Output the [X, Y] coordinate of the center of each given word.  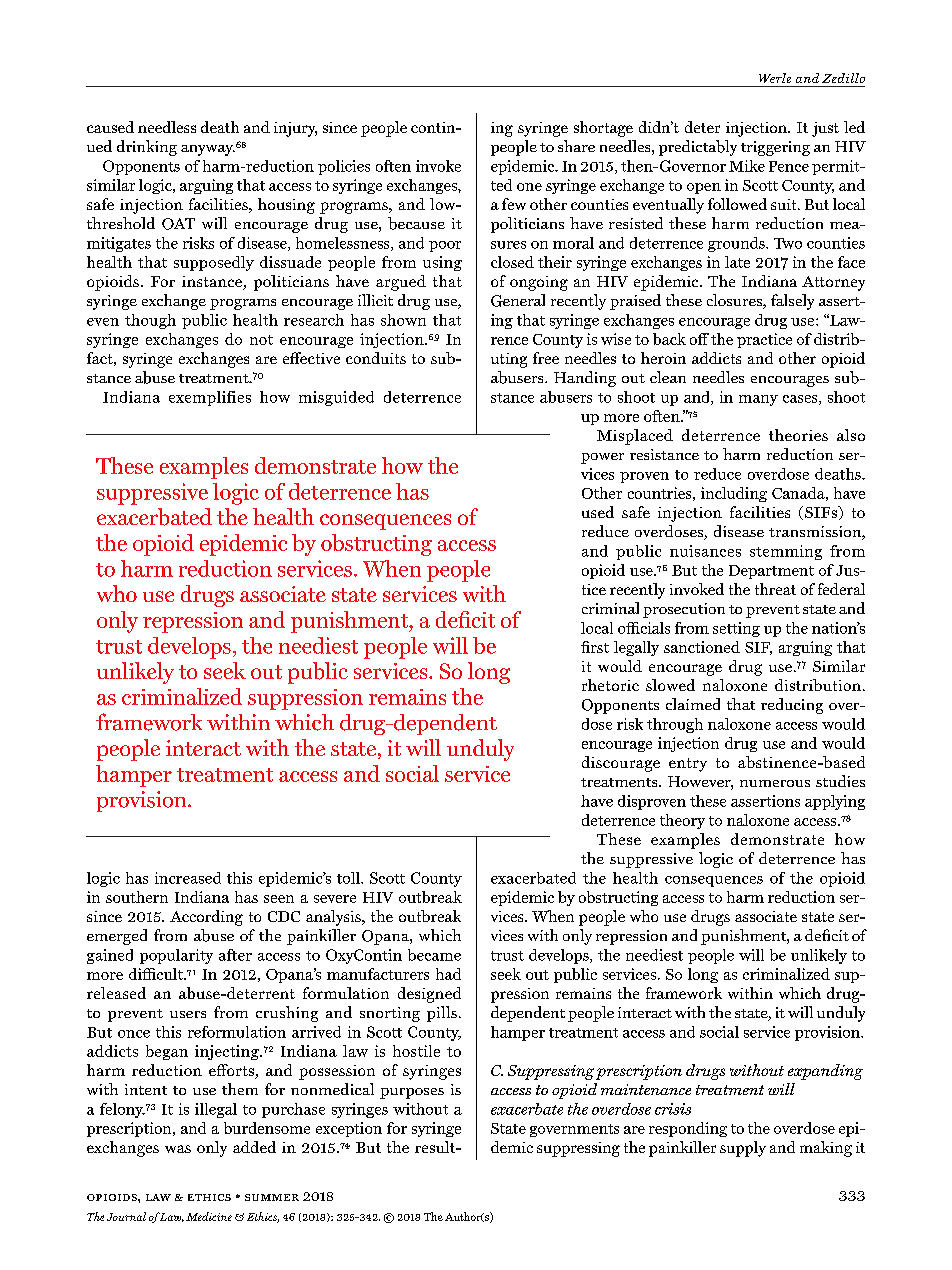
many [758, 400]
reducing [792, 706]
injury [295, 129]
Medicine [209, 1216]
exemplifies [210, 398]
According [206, 918]
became [434, 955]
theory [682, 821]
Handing [585, 379]
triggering [775, 148]
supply [743, 1149]
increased [188, 878]
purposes [412, 1093]
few [514, 204]
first [595, 647]
